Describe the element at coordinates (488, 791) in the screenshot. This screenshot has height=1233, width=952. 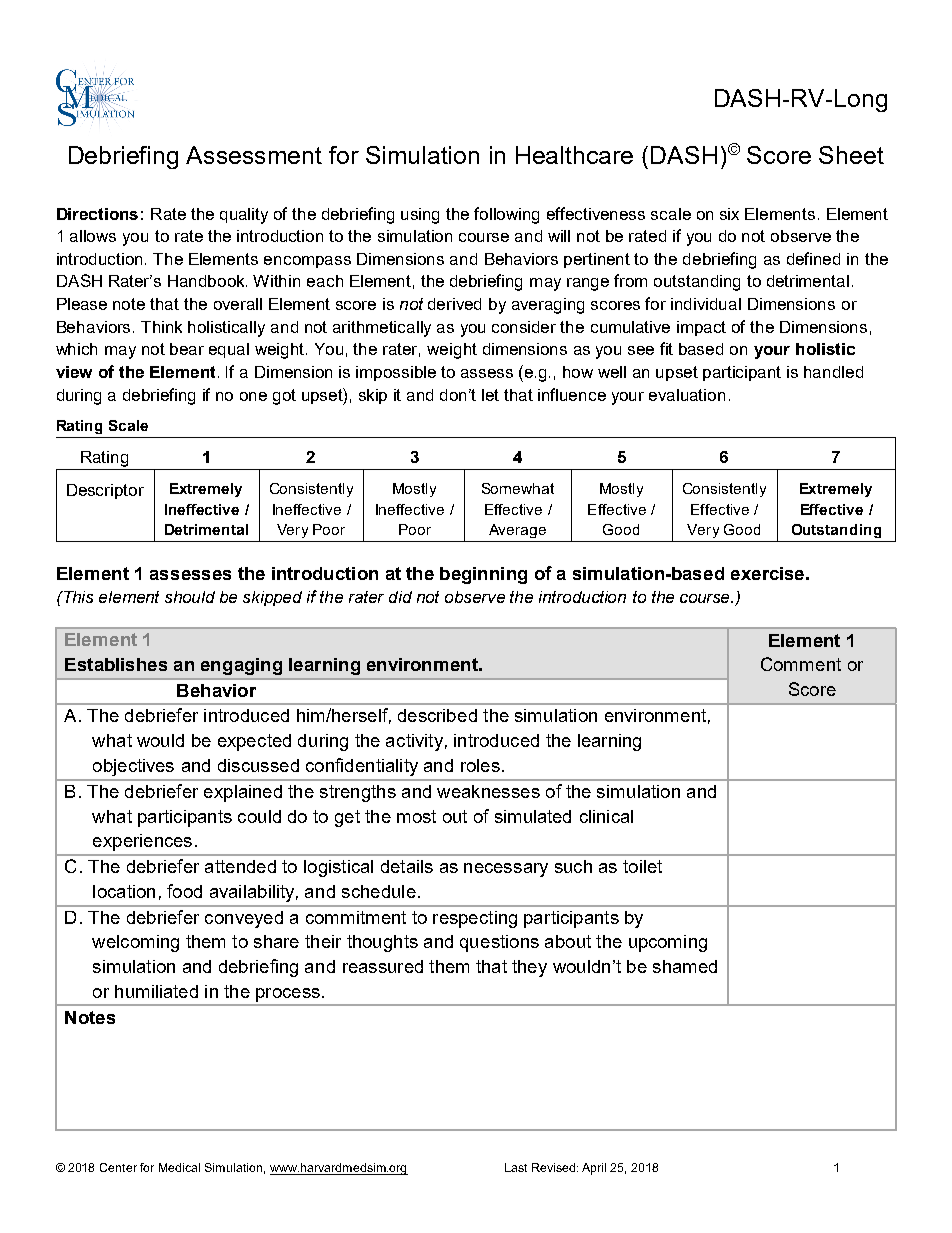
I see `weaknesses` at that location.
